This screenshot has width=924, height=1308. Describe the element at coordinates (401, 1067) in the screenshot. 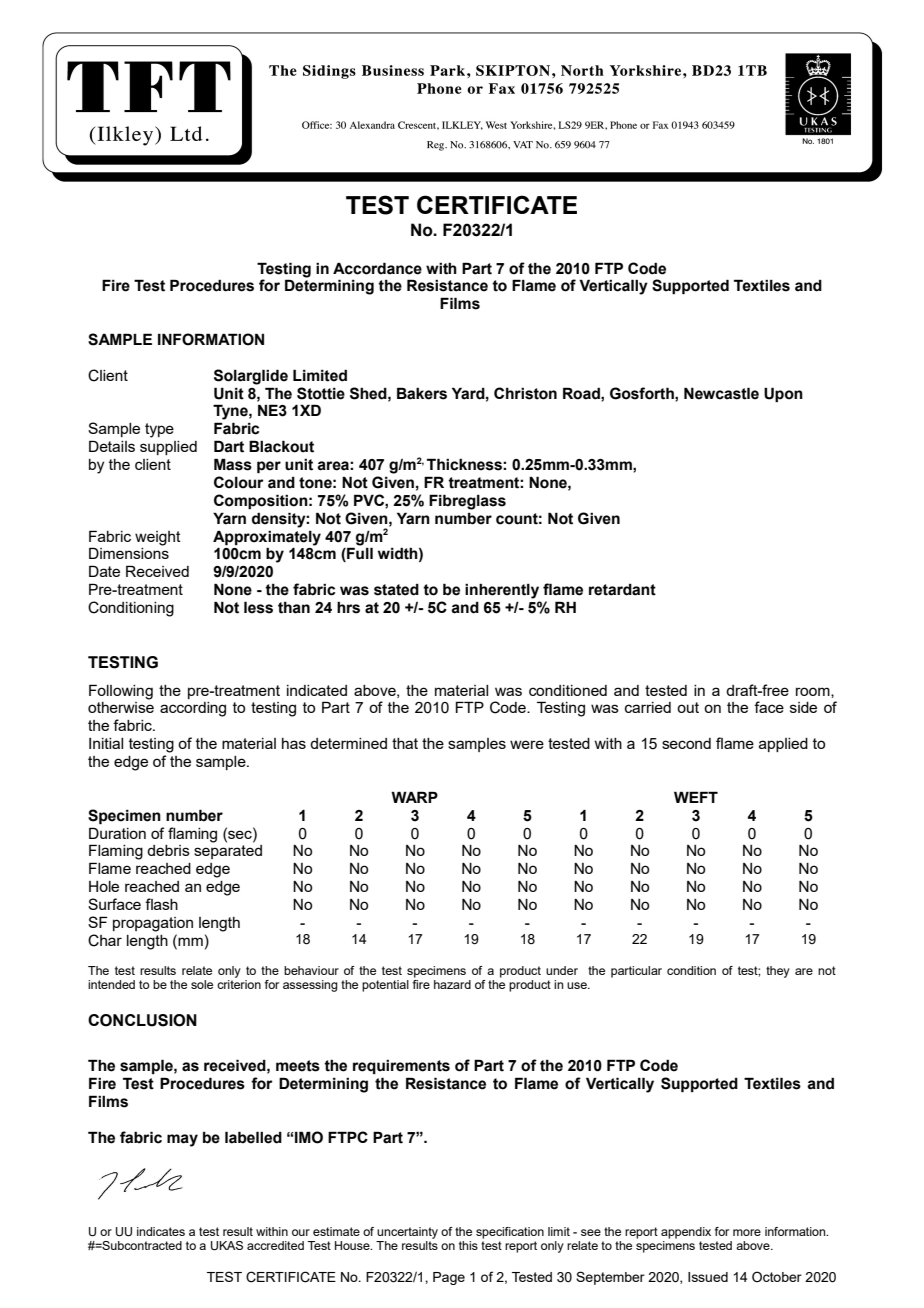

I see `requirements` at that location.
